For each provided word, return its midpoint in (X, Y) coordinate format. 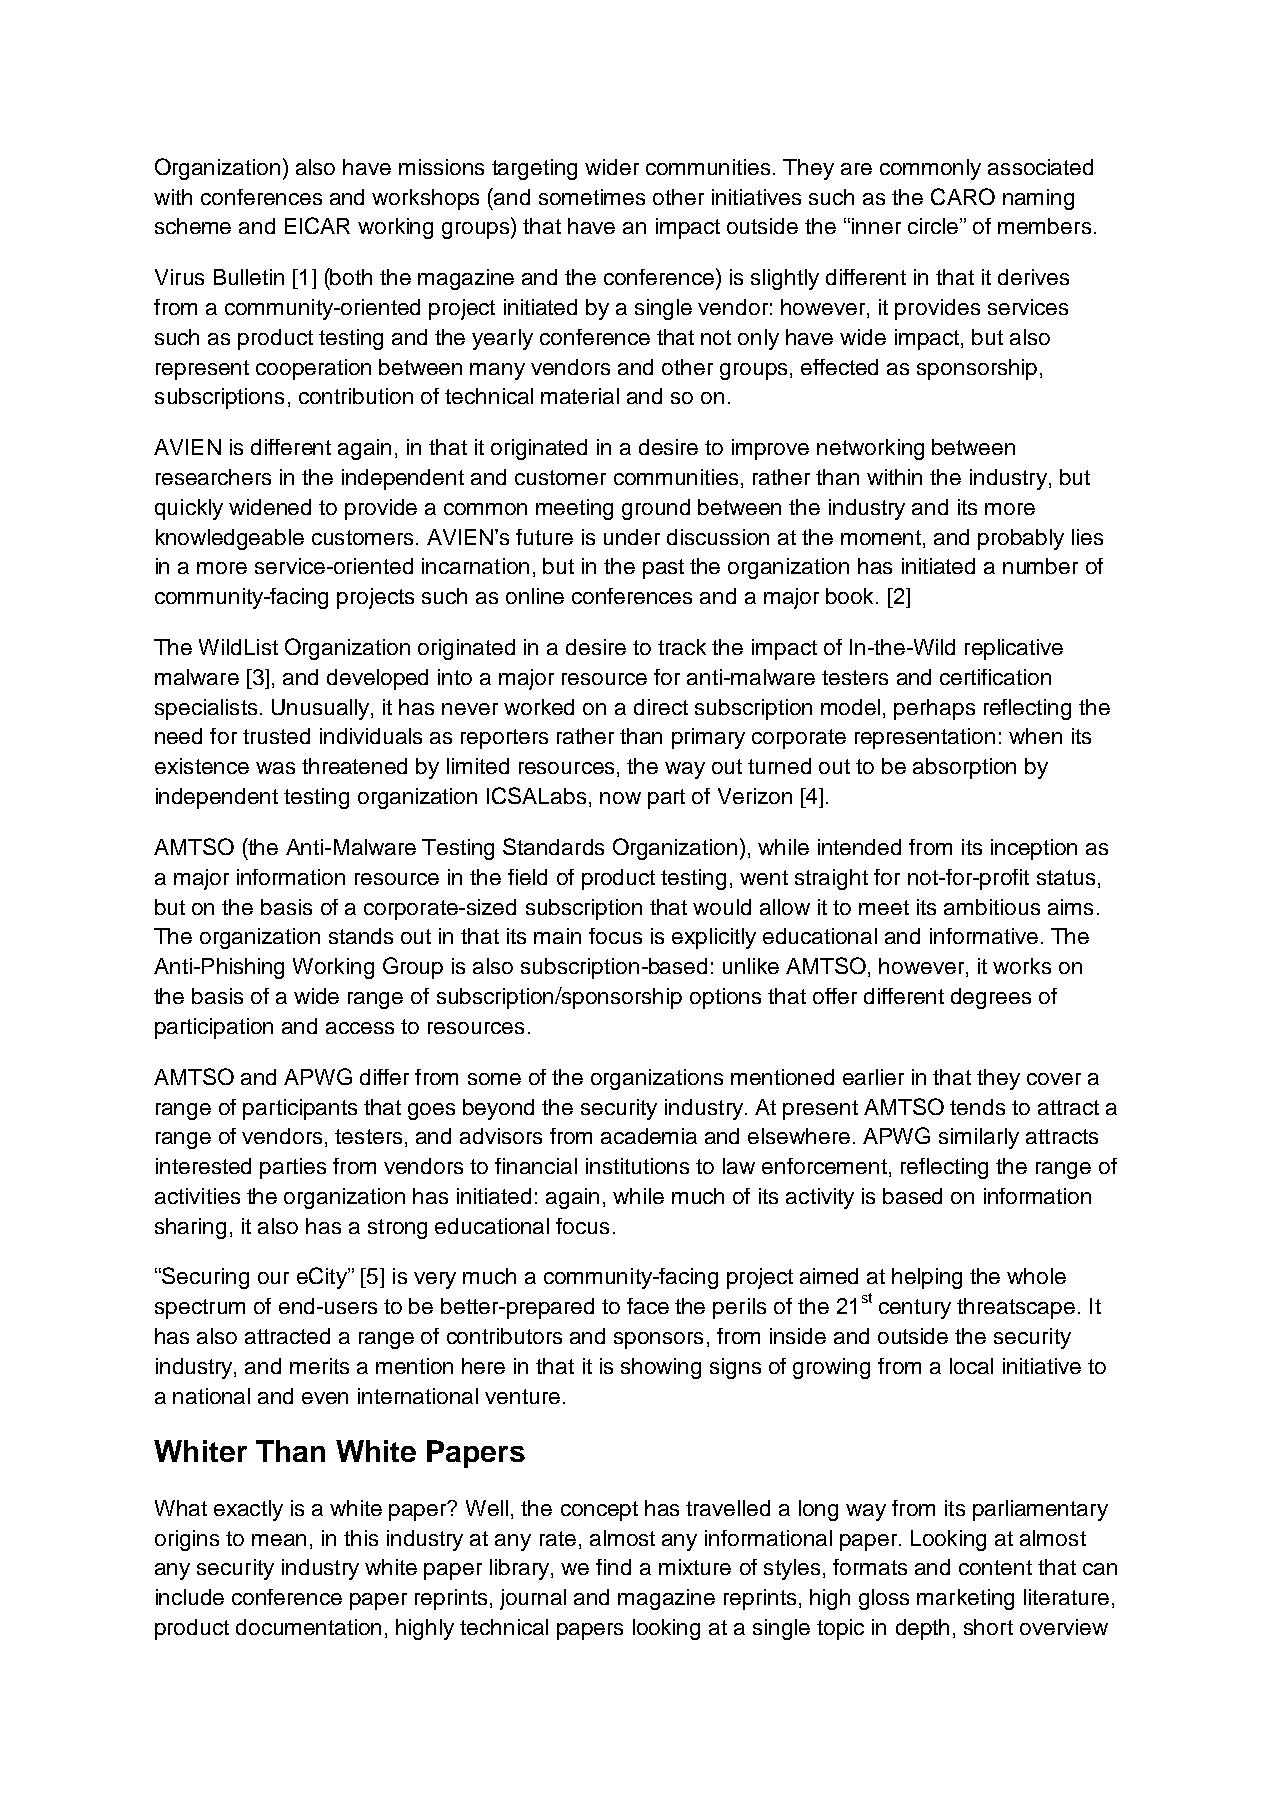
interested (203, 1166)
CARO (963, 196)
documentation (308, 1627)
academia (649, 1136)
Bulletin (249, 277)
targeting (534, 169)
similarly (979, 1138)
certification (995, 677)
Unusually (322, 709)
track (682, 647)
